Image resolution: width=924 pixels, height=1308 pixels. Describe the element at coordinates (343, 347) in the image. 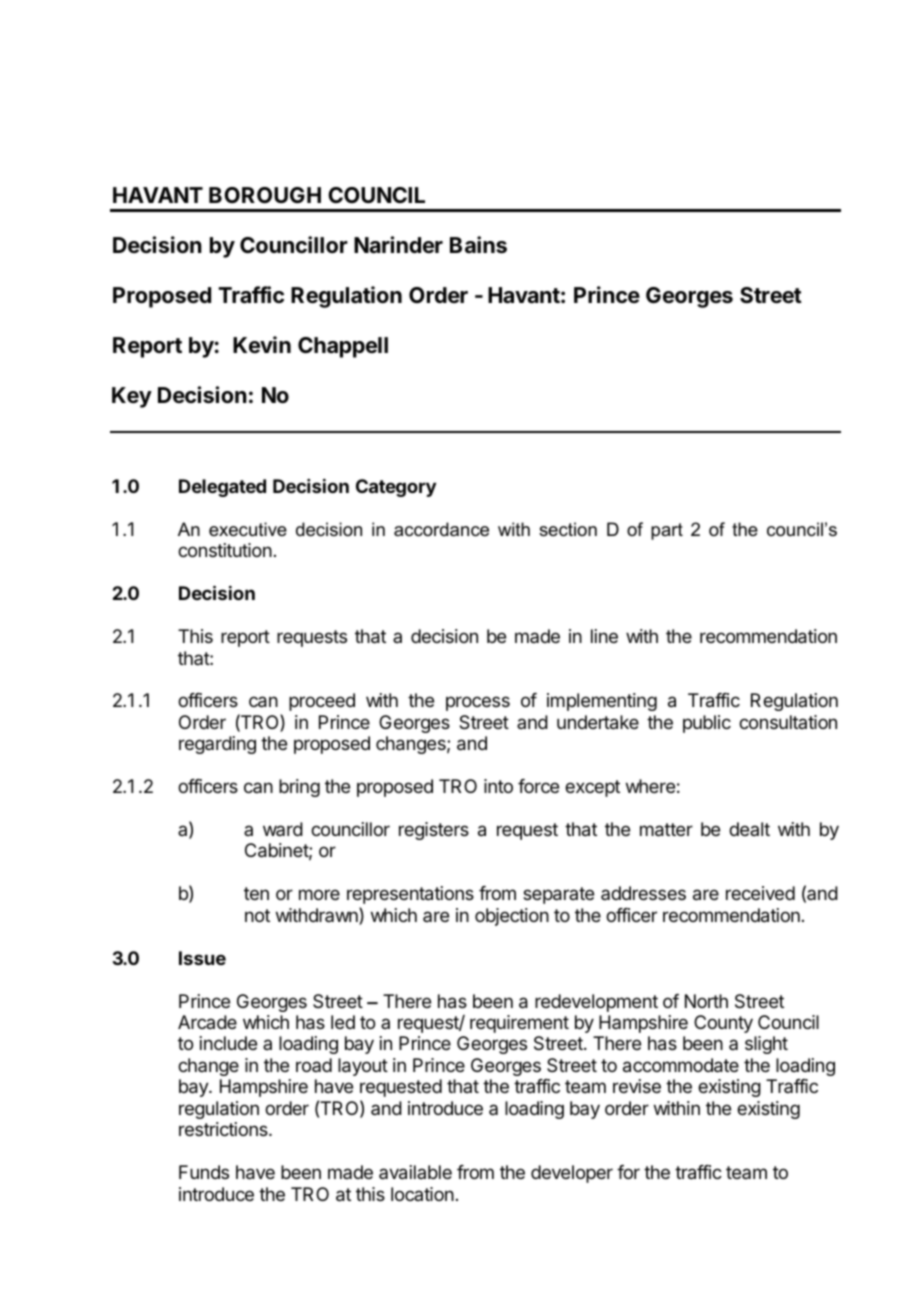

I see `Chappell` at that location.
